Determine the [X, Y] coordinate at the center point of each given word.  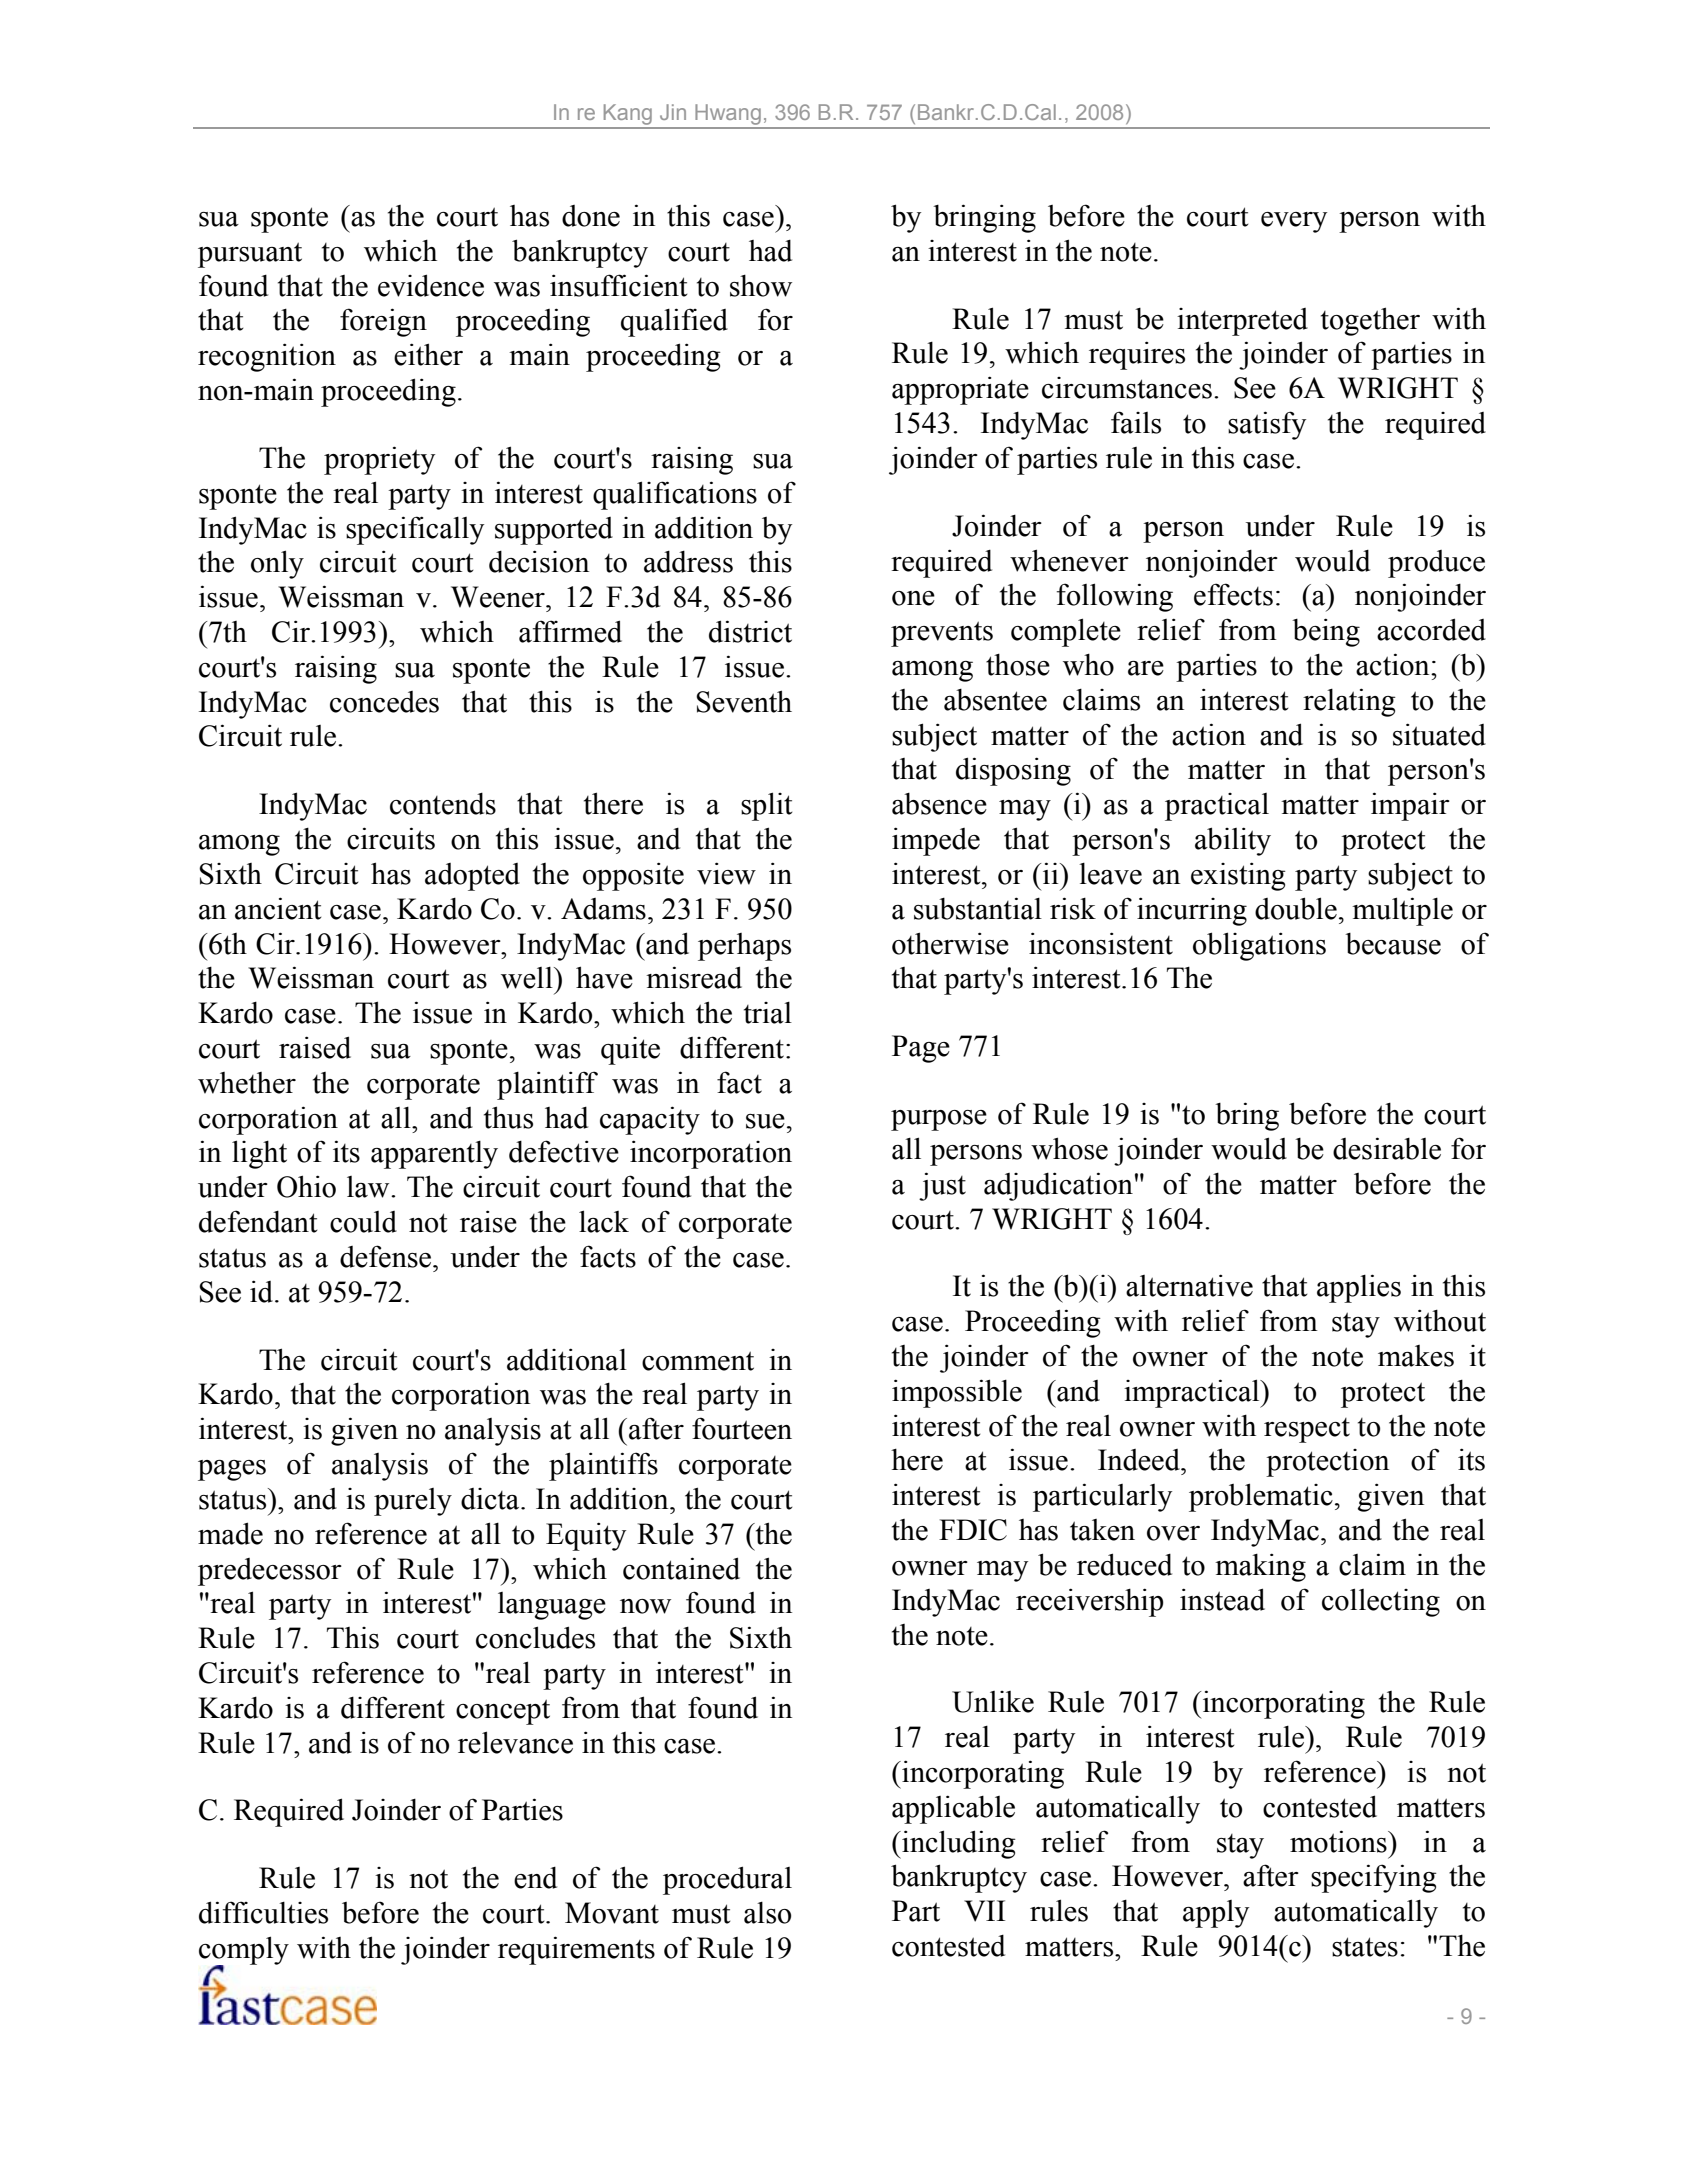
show [761, 285]
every [1294, 222]
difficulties [263, 1912]
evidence [431, 285]
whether [247, 1083]
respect [1307, 1430]
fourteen [742, 1428]
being [1326, 632]
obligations [1259, 946]
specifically [415, 530]
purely [413, 1502]
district [750, 631]
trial [768, 1013]
